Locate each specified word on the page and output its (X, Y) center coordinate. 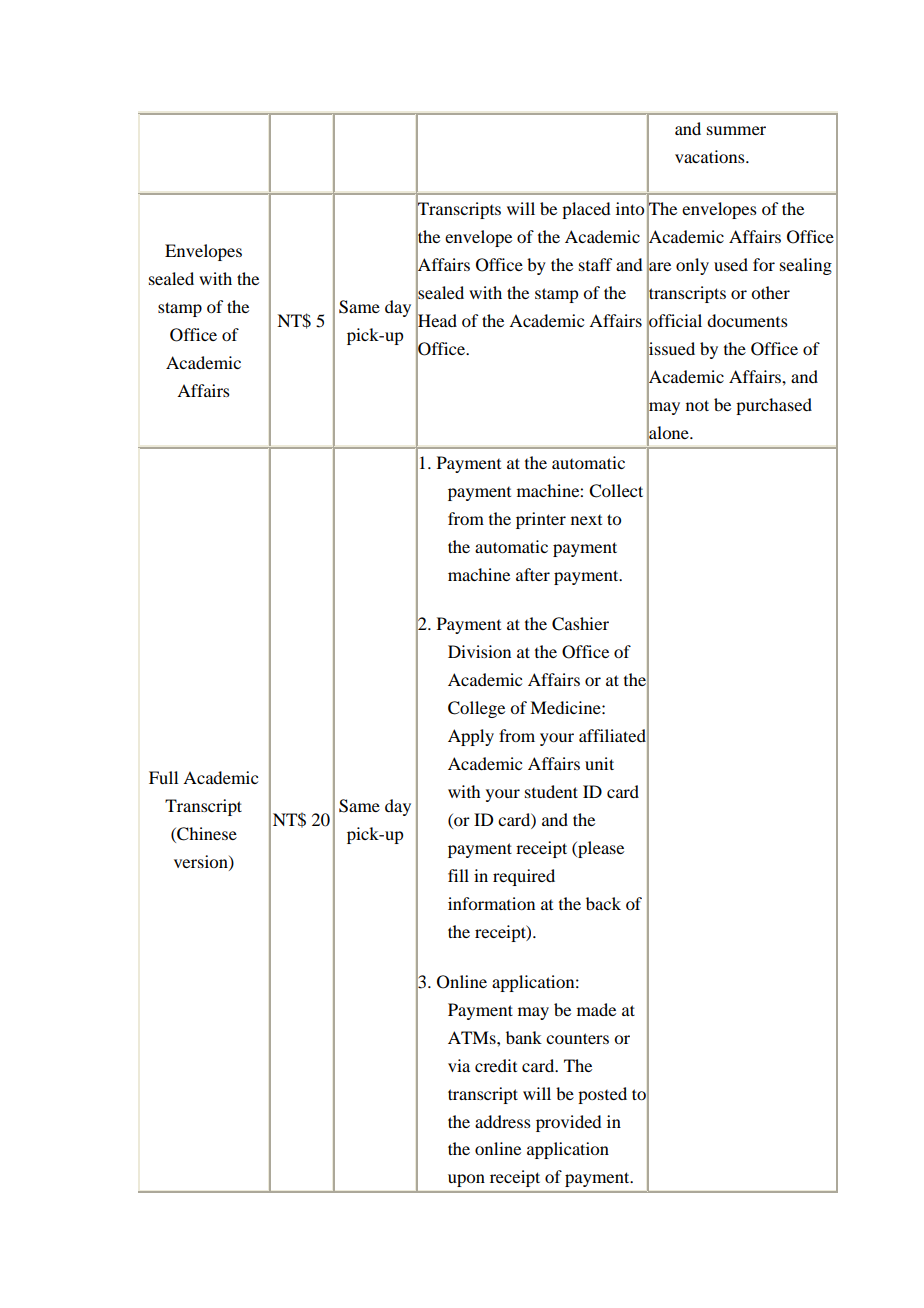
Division (479, 651)
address (503, 1121)
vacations (711, 156)
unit (599, 763)
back (603, 903)
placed (586, 210)
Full (163, 777)
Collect (616, 491)
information (491, 903)
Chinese (206, 835)
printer (541, 520)
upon (466, 1180)
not (697, 405)
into (630, 208)
